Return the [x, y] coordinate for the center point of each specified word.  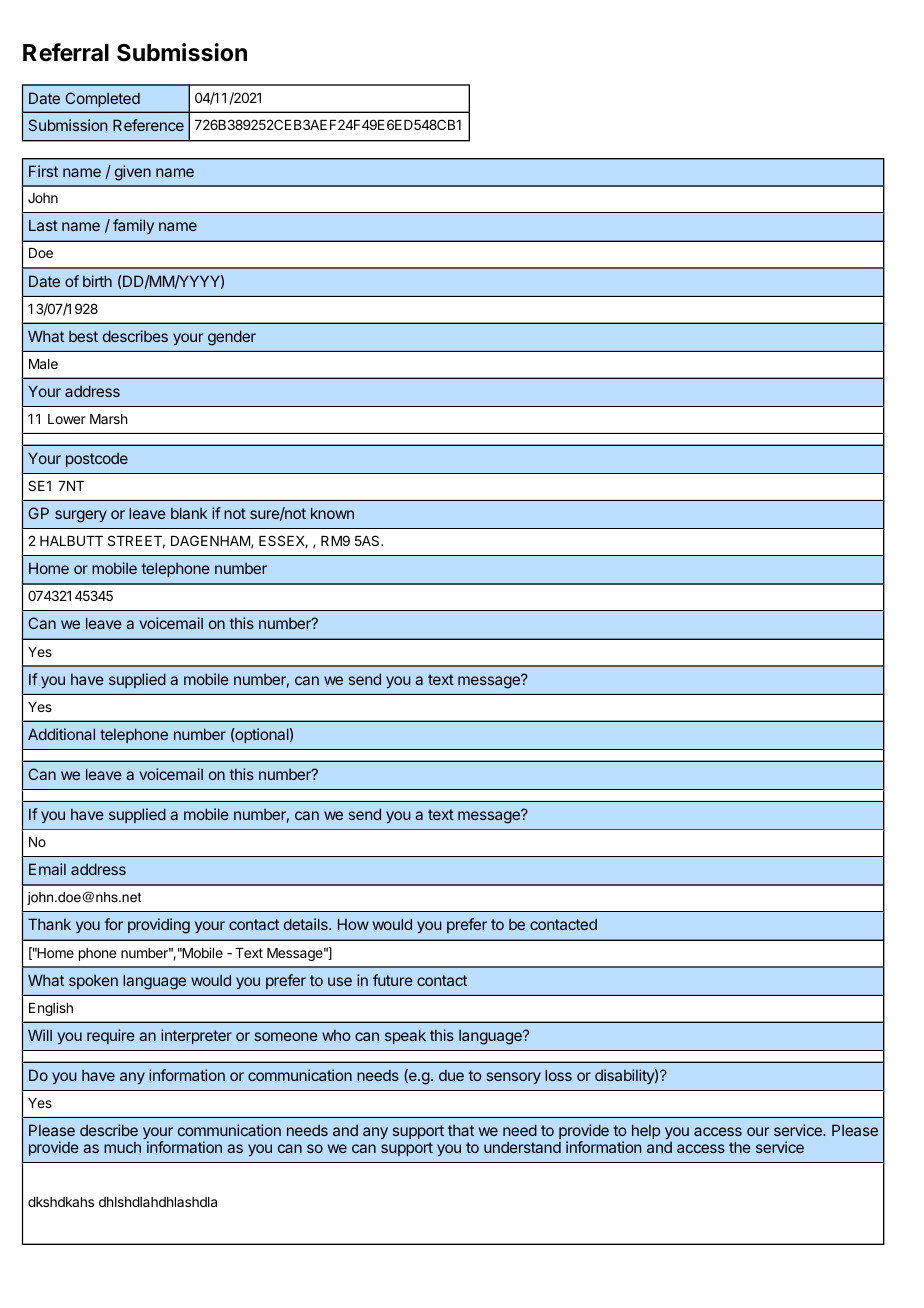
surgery [81, 516]
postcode [97, 459]
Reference [148, 125]
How [353, 924]
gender [232, 338]
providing [159, 926]
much [122, 1147]
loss [558, 1075]
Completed [102, 99]
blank [189, 513]
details [307, 924]
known [332, 513]
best [83, 336]
